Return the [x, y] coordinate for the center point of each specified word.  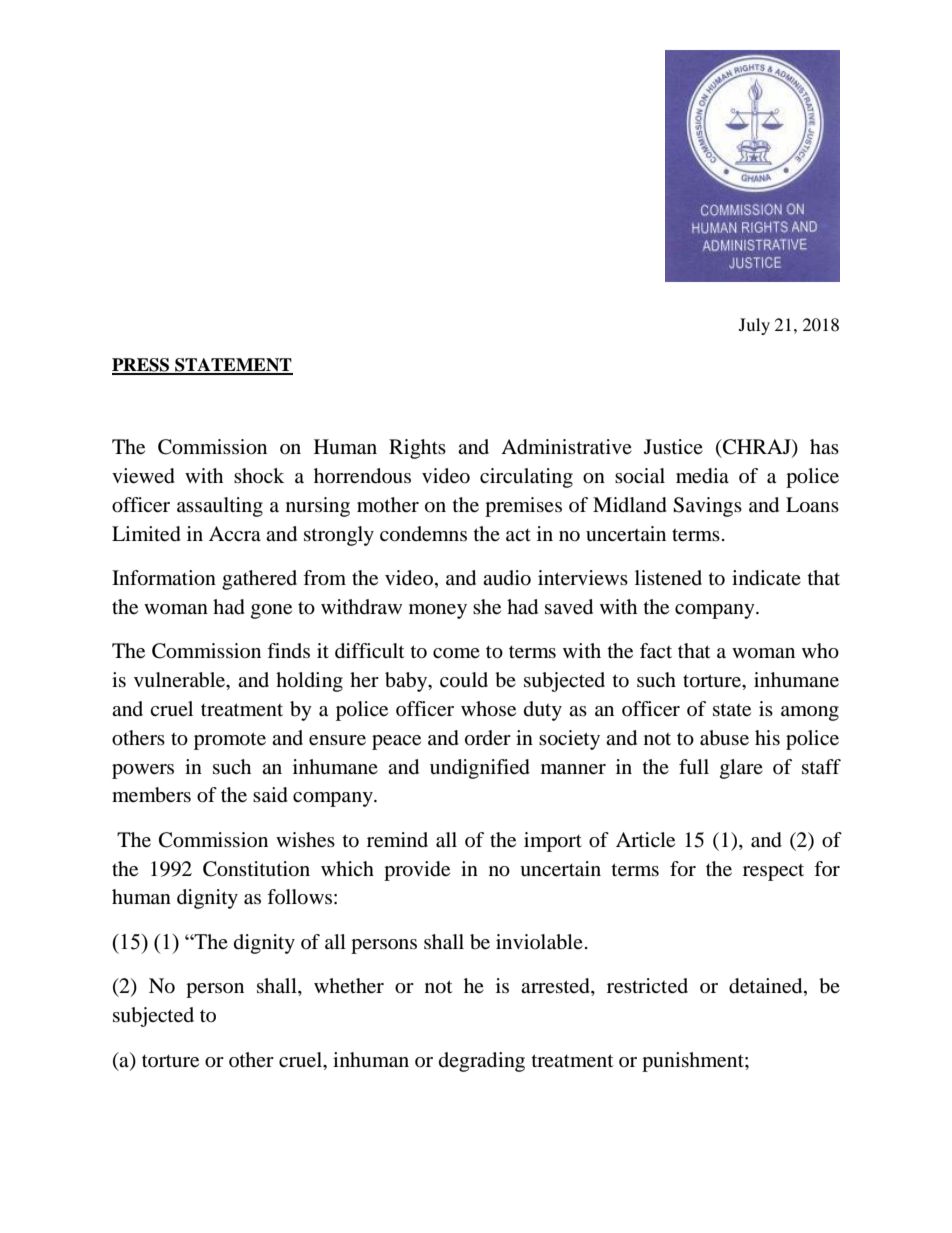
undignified [480, 769]
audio [507, 578]
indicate [766, 578]
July [754, 326]
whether [349, 986]
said [270, 795]
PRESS [142, 366]
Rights [417, 449]
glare [741, 769]
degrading [482, 1062]
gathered [259, 580]
